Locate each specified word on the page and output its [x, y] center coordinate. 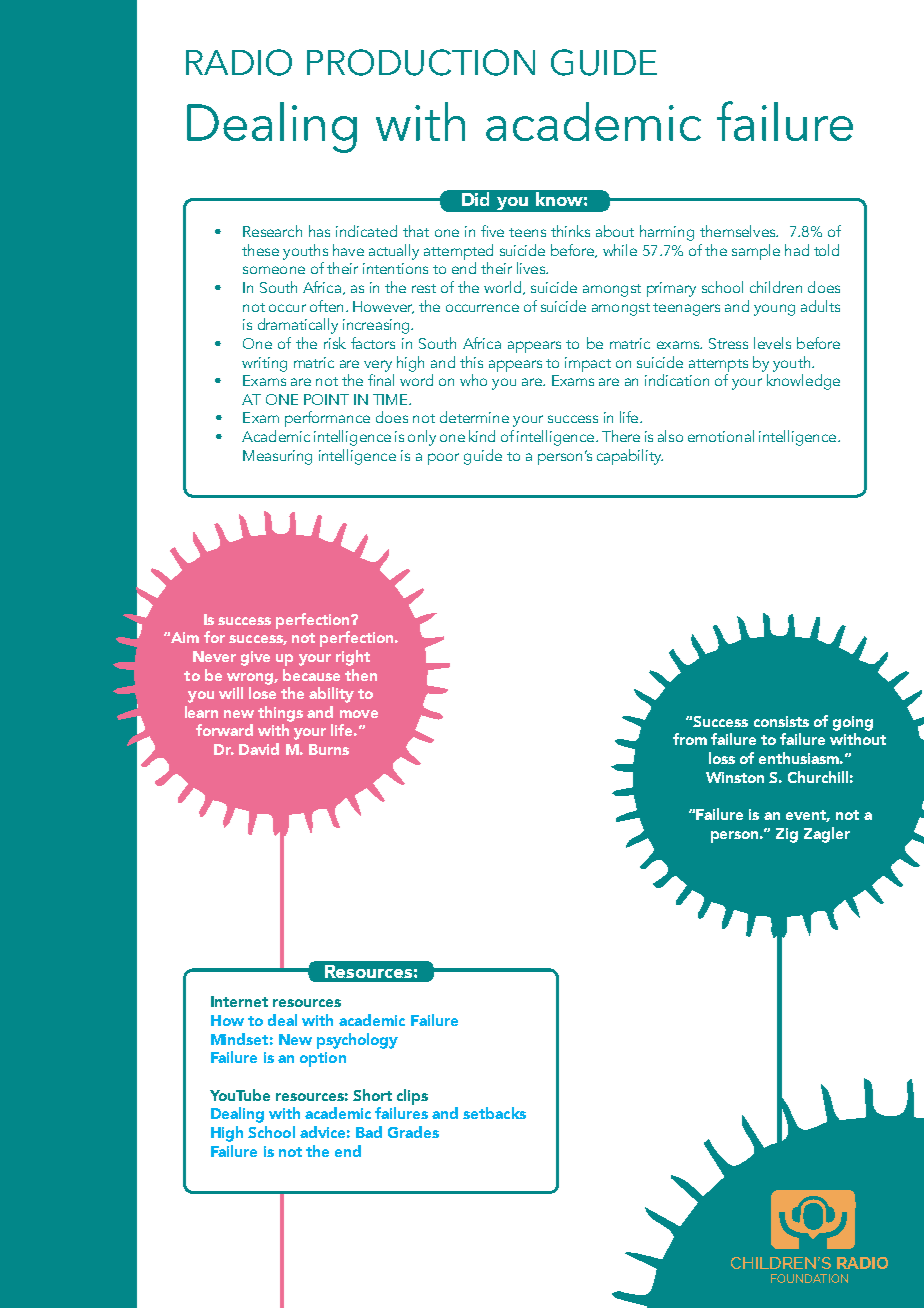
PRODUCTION [421, 62]
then [361, 675]
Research [272, 231]
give [255, 658]
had [797, 250]
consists [781, 721]
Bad [369, 1132]
